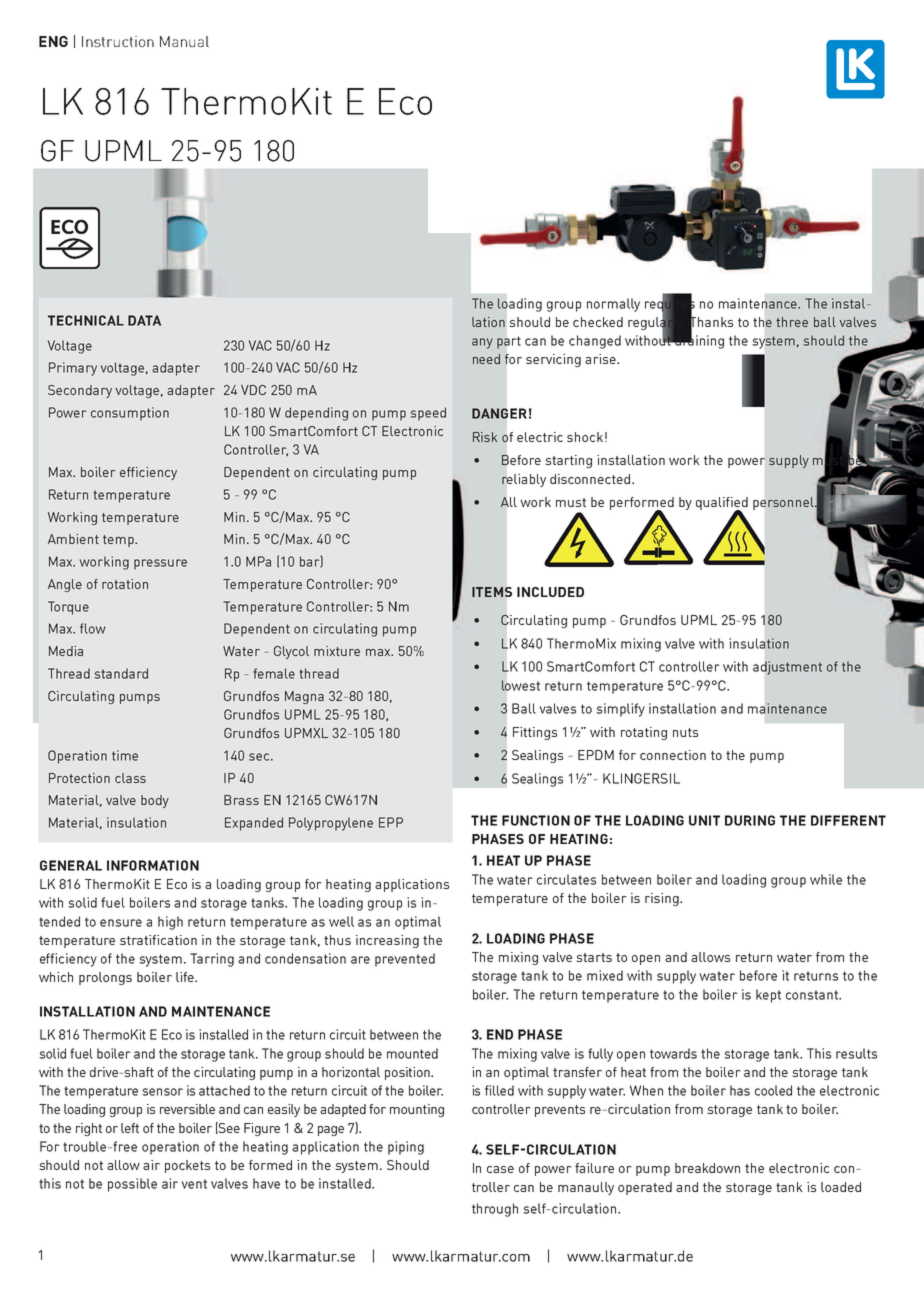 The height and width of the page is (1308, 924). What do you see at coordinates (132, 1185) in the page?
I see `possible` at bounding box center [132, 1185].
